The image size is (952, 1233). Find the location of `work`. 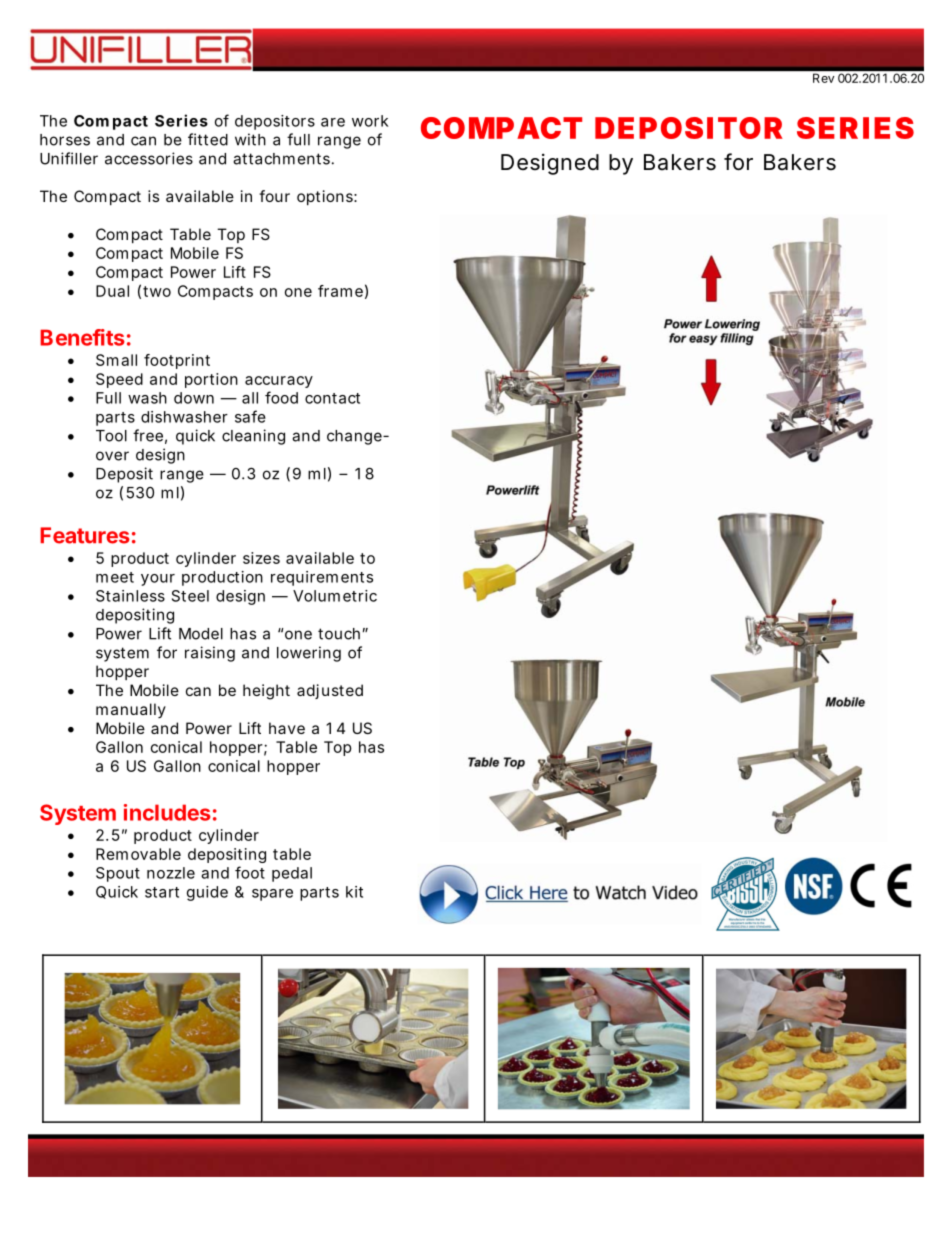

work is located at coordinates (370, 121).
